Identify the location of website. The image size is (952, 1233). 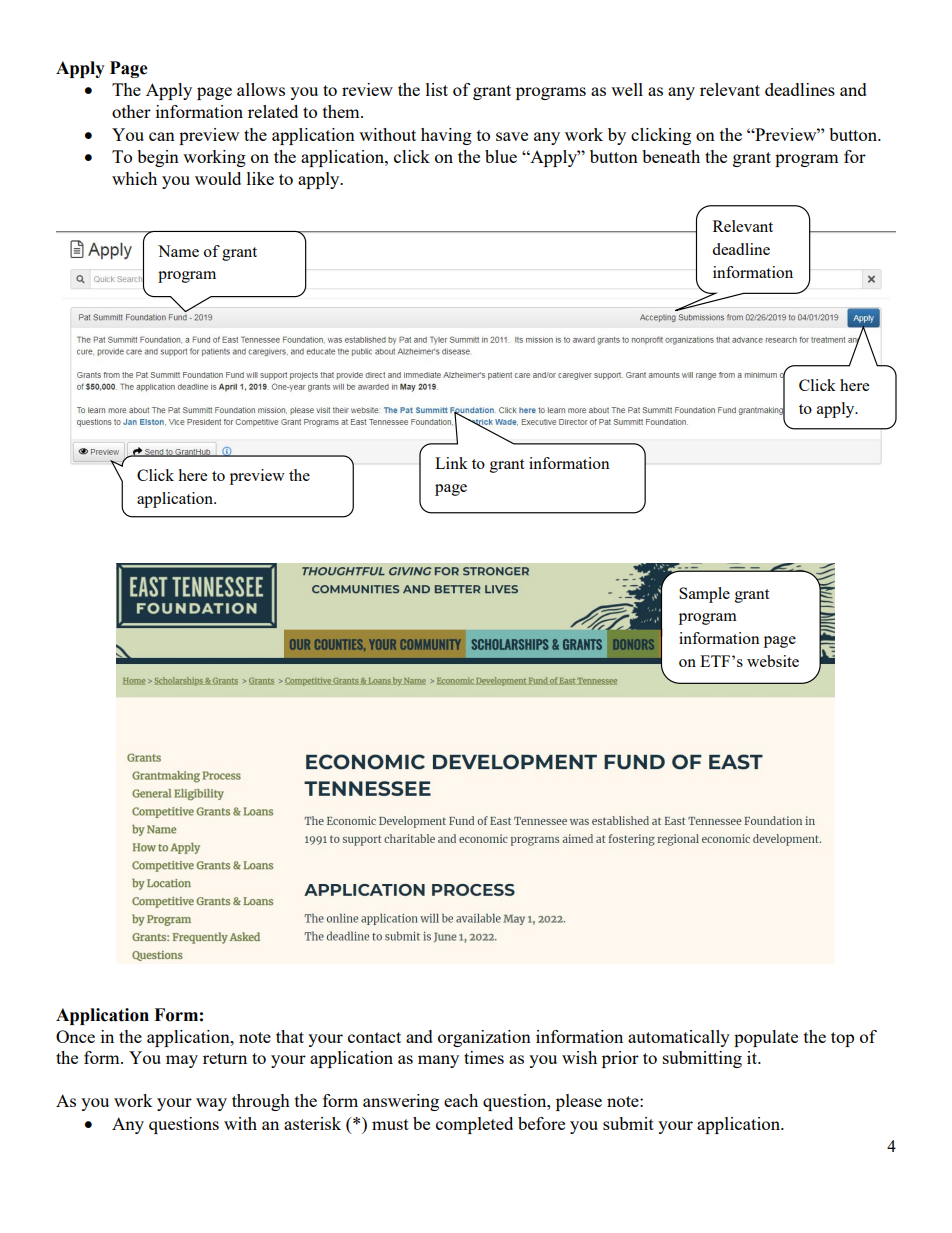
(773, 661).
